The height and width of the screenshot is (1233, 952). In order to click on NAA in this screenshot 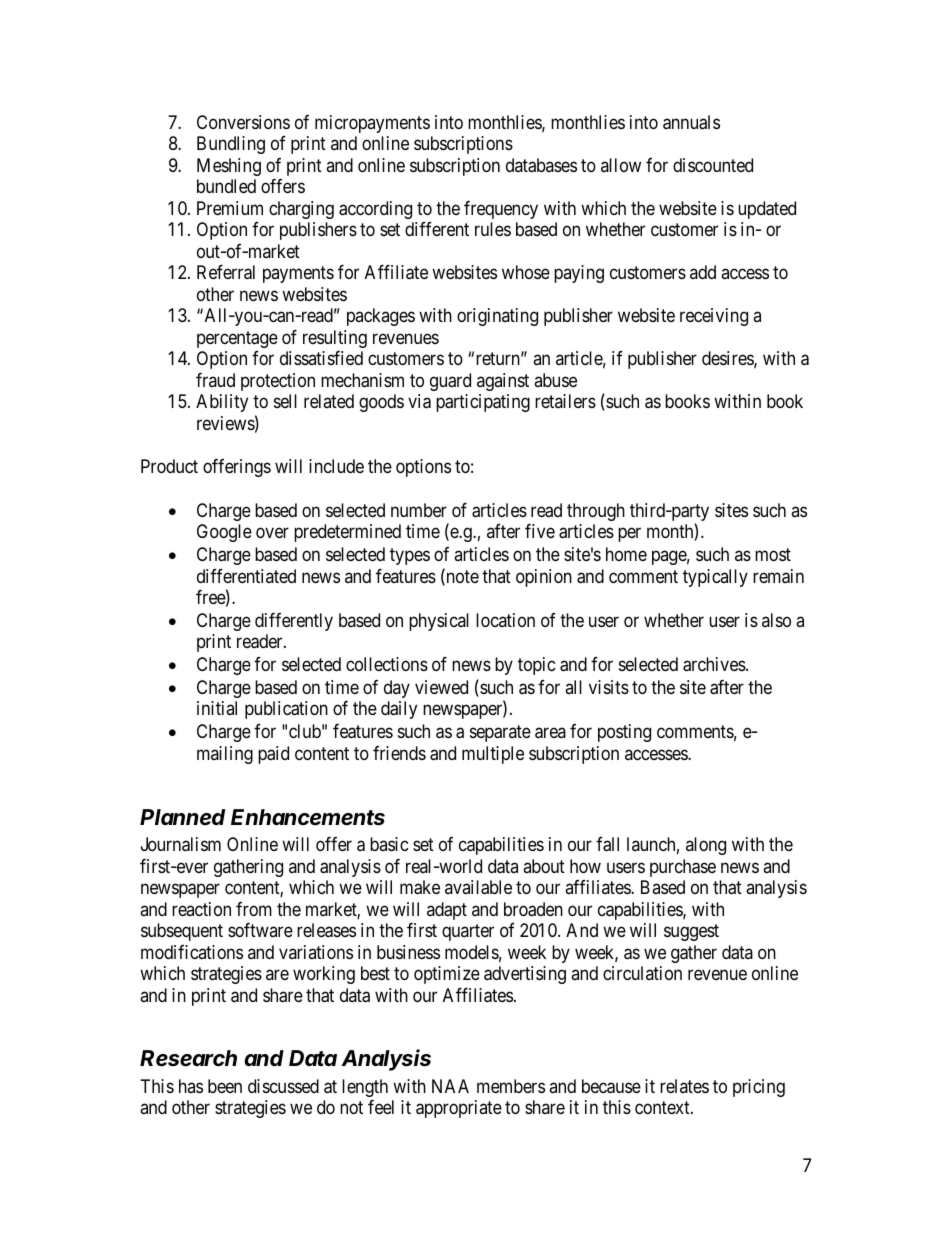, I will do `click(450, 1086)`.
